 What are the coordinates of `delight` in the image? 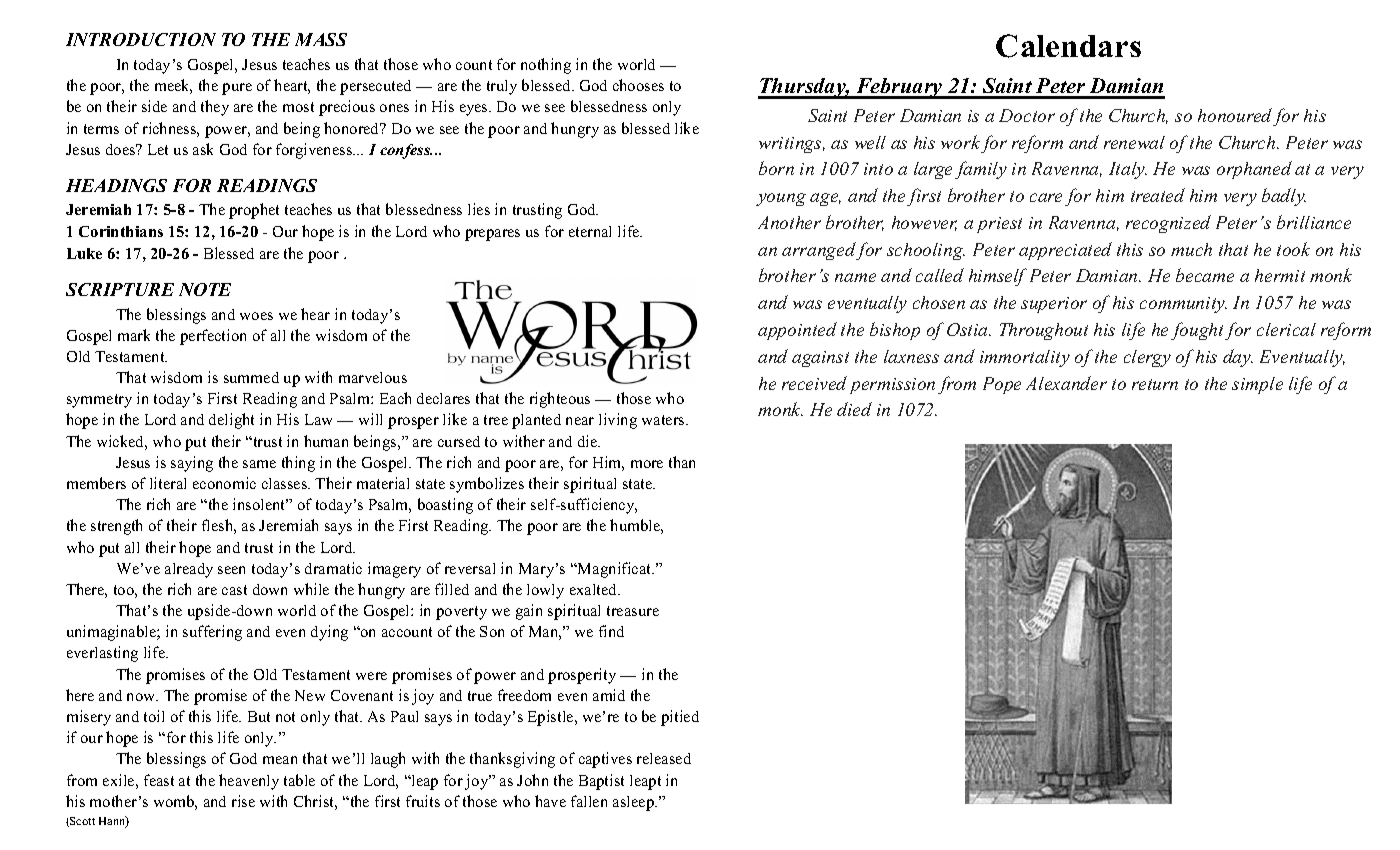 It's located at (231, 421).
